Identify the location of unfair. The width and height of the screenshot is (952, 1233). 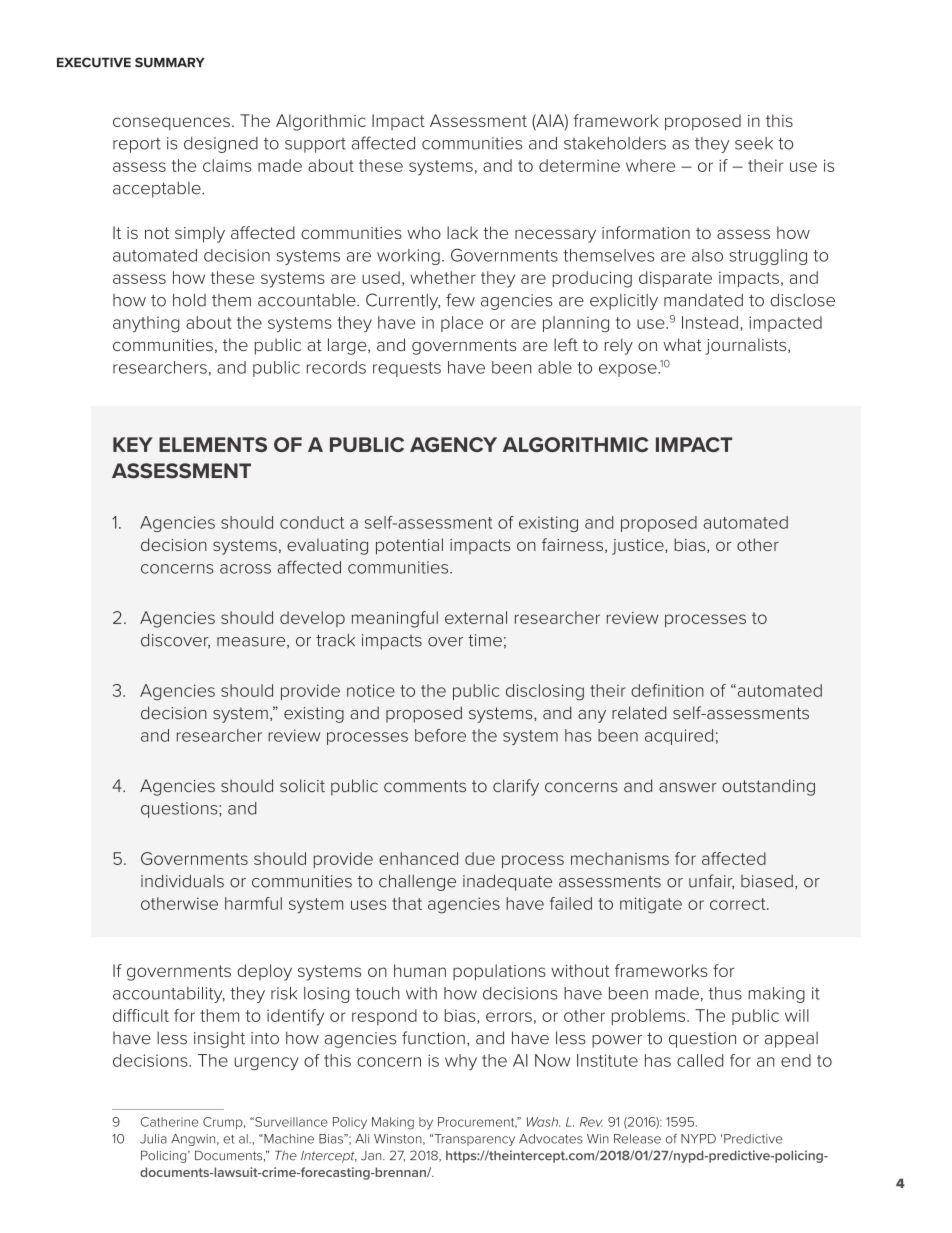
(711, 882).
